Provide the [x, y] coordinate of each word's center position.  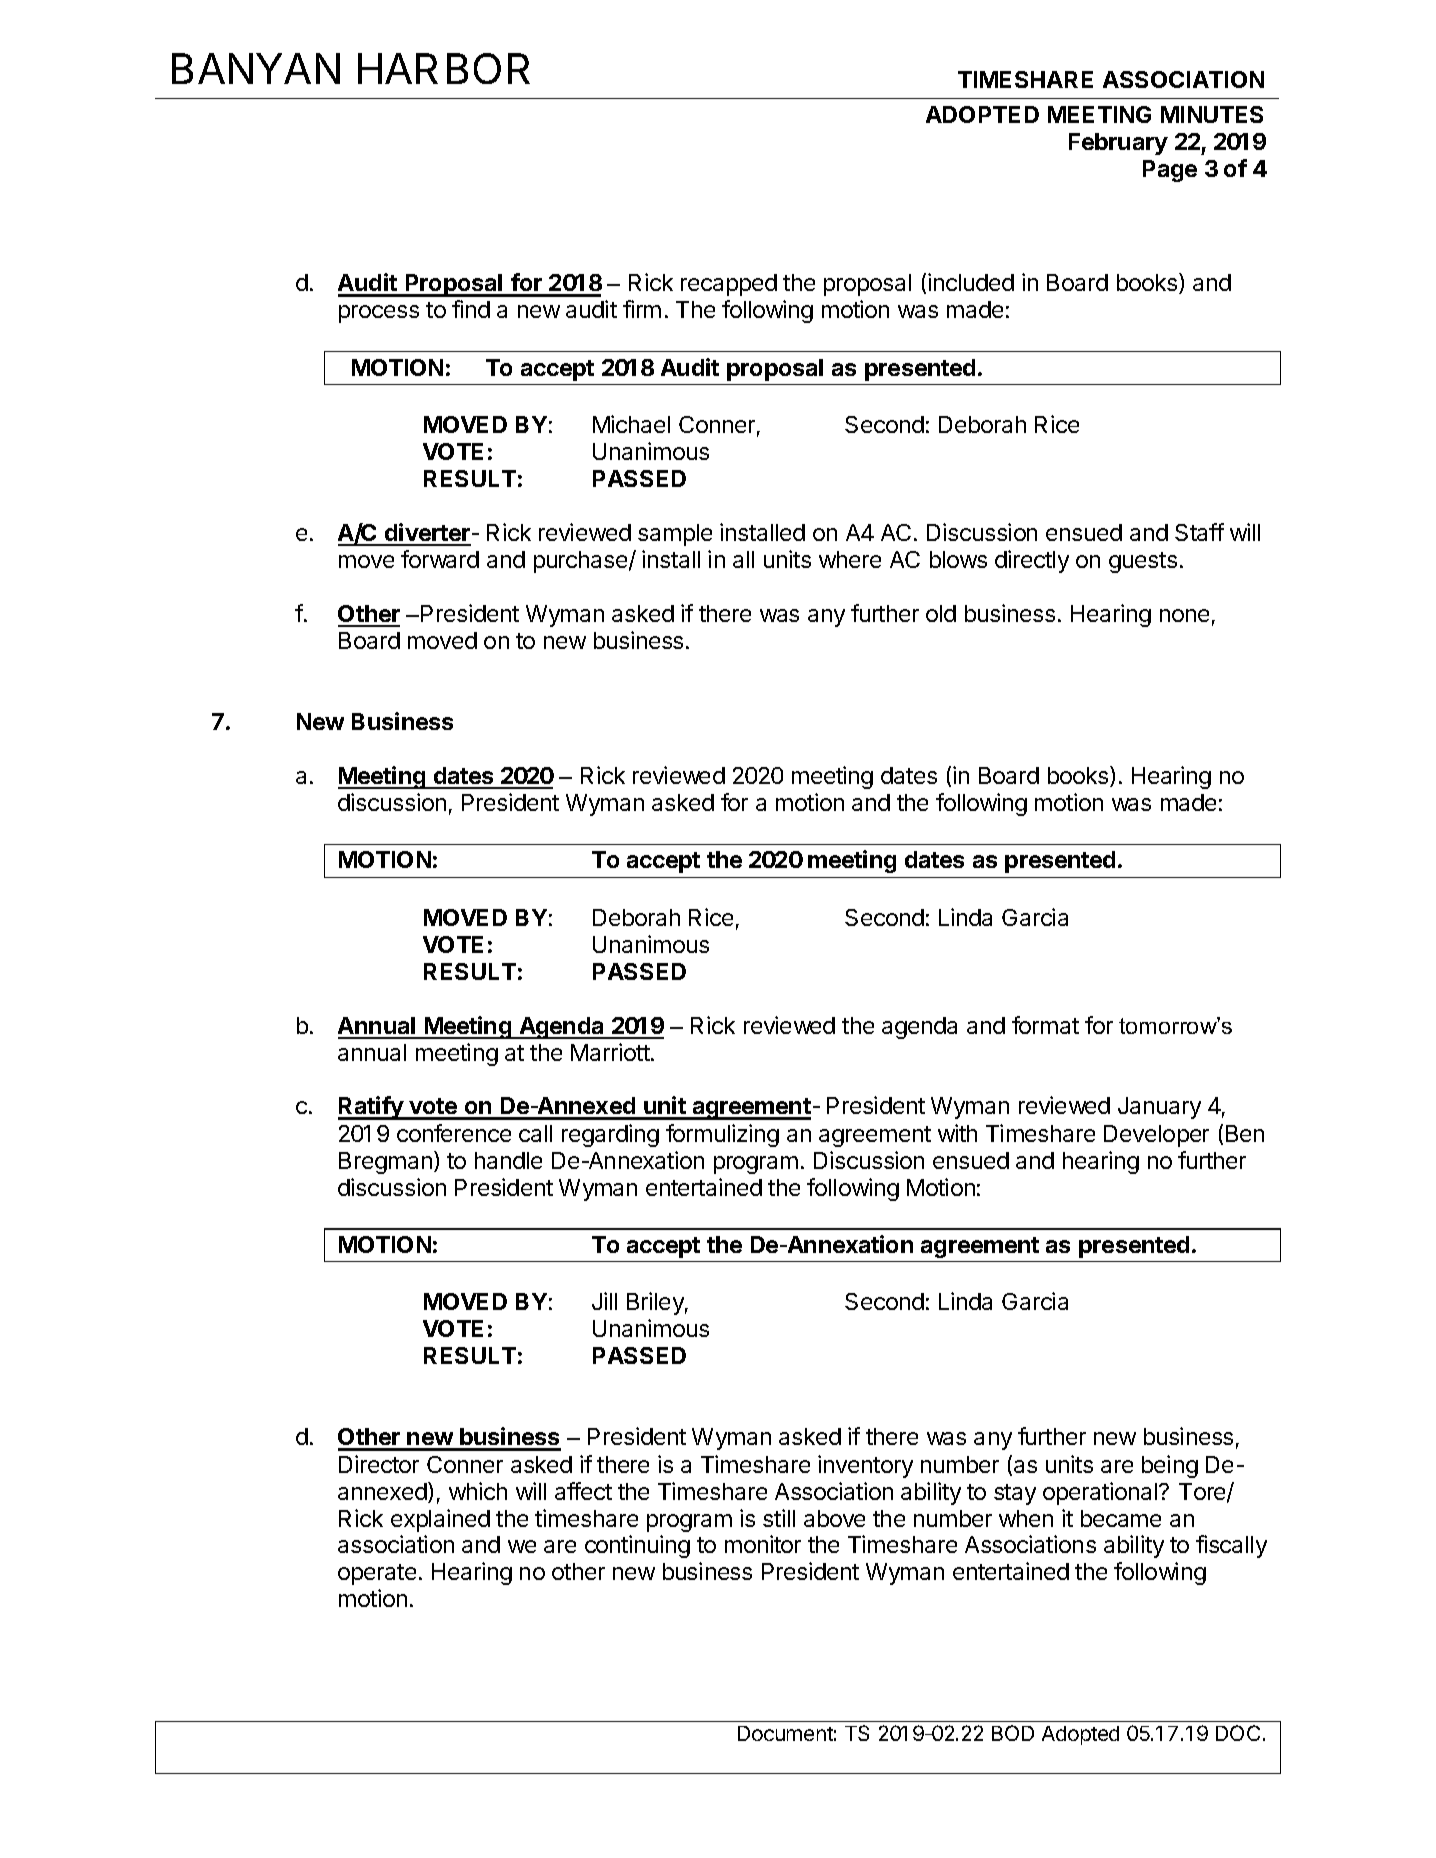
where [850, 559]
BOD [1013, 1733]
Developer [1156, 1136]
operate [377, 1574]
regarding [610, 1135]
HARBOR [444, 68]
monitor [763, 1544]
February [1118, 144]
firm [642, 309]
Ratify [371, 1108]
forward [440, 559]
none [1184, 615]
